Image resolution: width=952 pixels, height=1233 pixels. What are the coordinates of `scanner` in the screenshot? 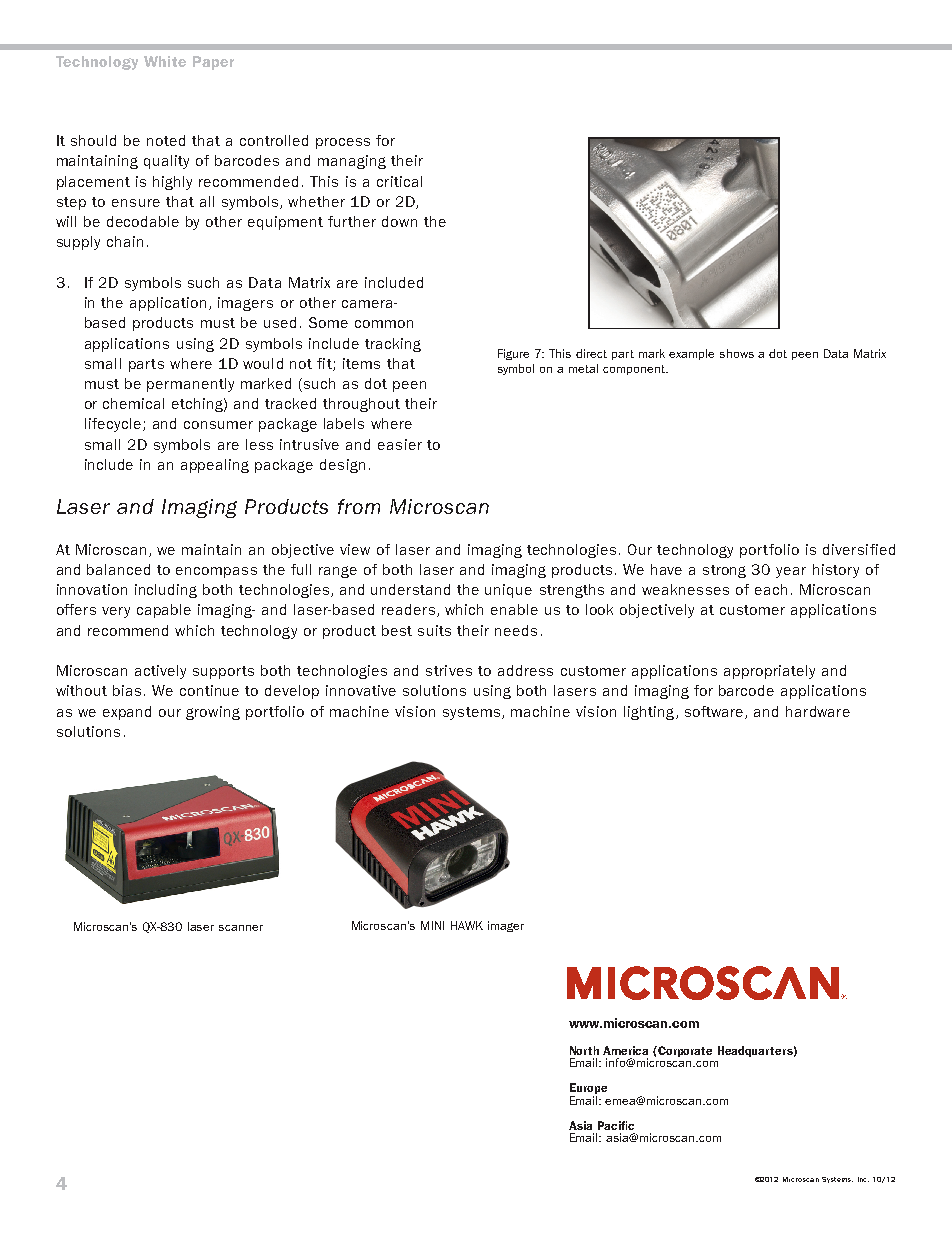 It's located at (241, 928).
